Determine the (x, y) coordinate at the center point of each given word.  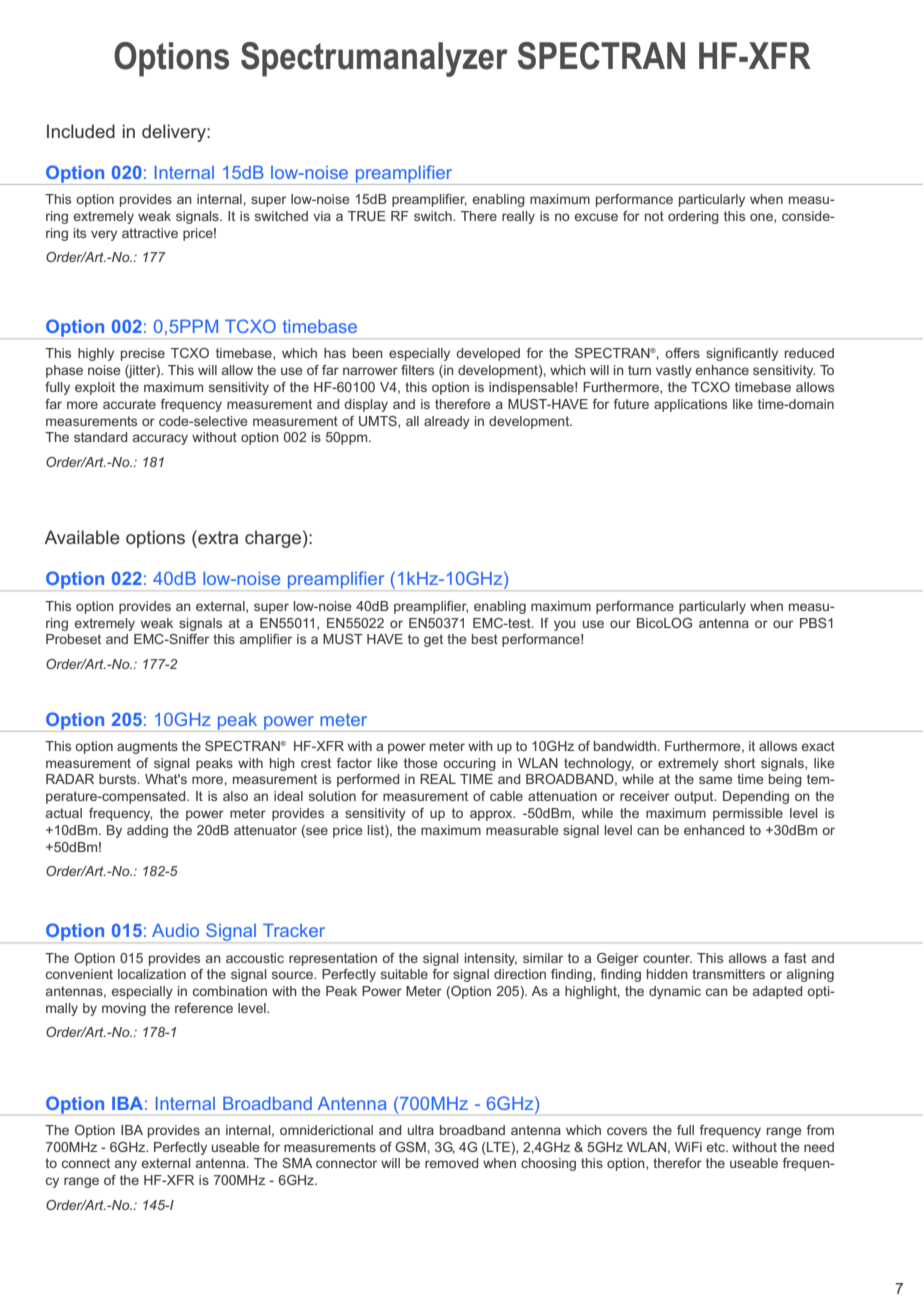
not (654, 216)
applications (690, 405)
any (126, 1165)
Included (81, 131)
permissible (748, 814)
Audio (175, 930)
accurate (129, 404)
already (447, 422)
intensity (491, 959)
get (433, 640)
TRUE (367, 216)
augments (147, 747)
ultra (421, 1130)
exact (818, 746)
